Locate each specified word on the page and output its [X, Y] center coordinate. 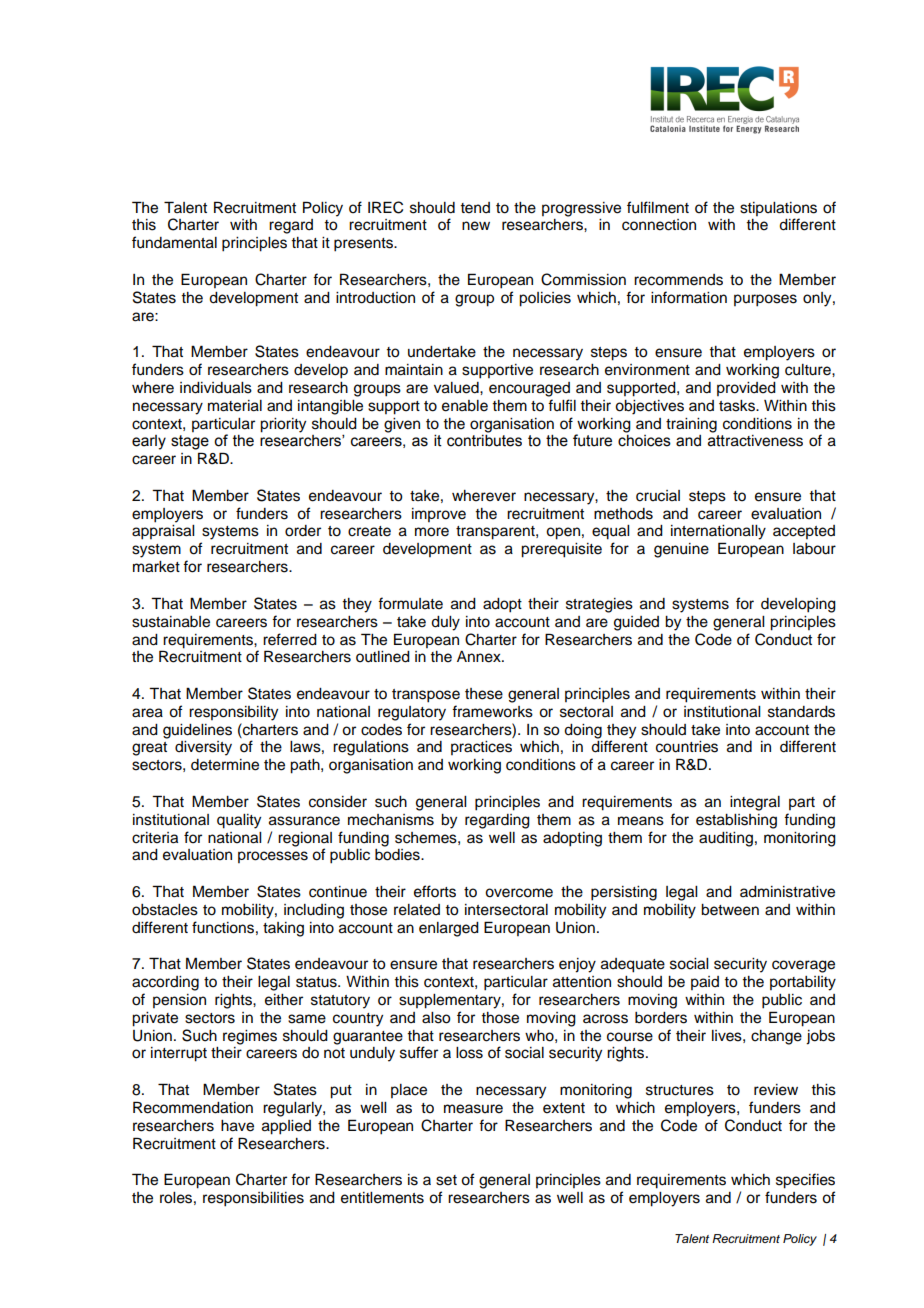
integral [755, 803]
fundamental [174, 242]
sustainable [171, 622]
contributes [484, 440]
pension [179, 1001]
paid [705, 983]
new [476, 226]
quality [239, 821]
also [436, 1018]
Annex [480, 657]
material [235, 406]
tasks [738, 406]
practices [481, 748]
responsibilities [253, 1199]
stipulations [778, 209]
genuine [681, 550]
